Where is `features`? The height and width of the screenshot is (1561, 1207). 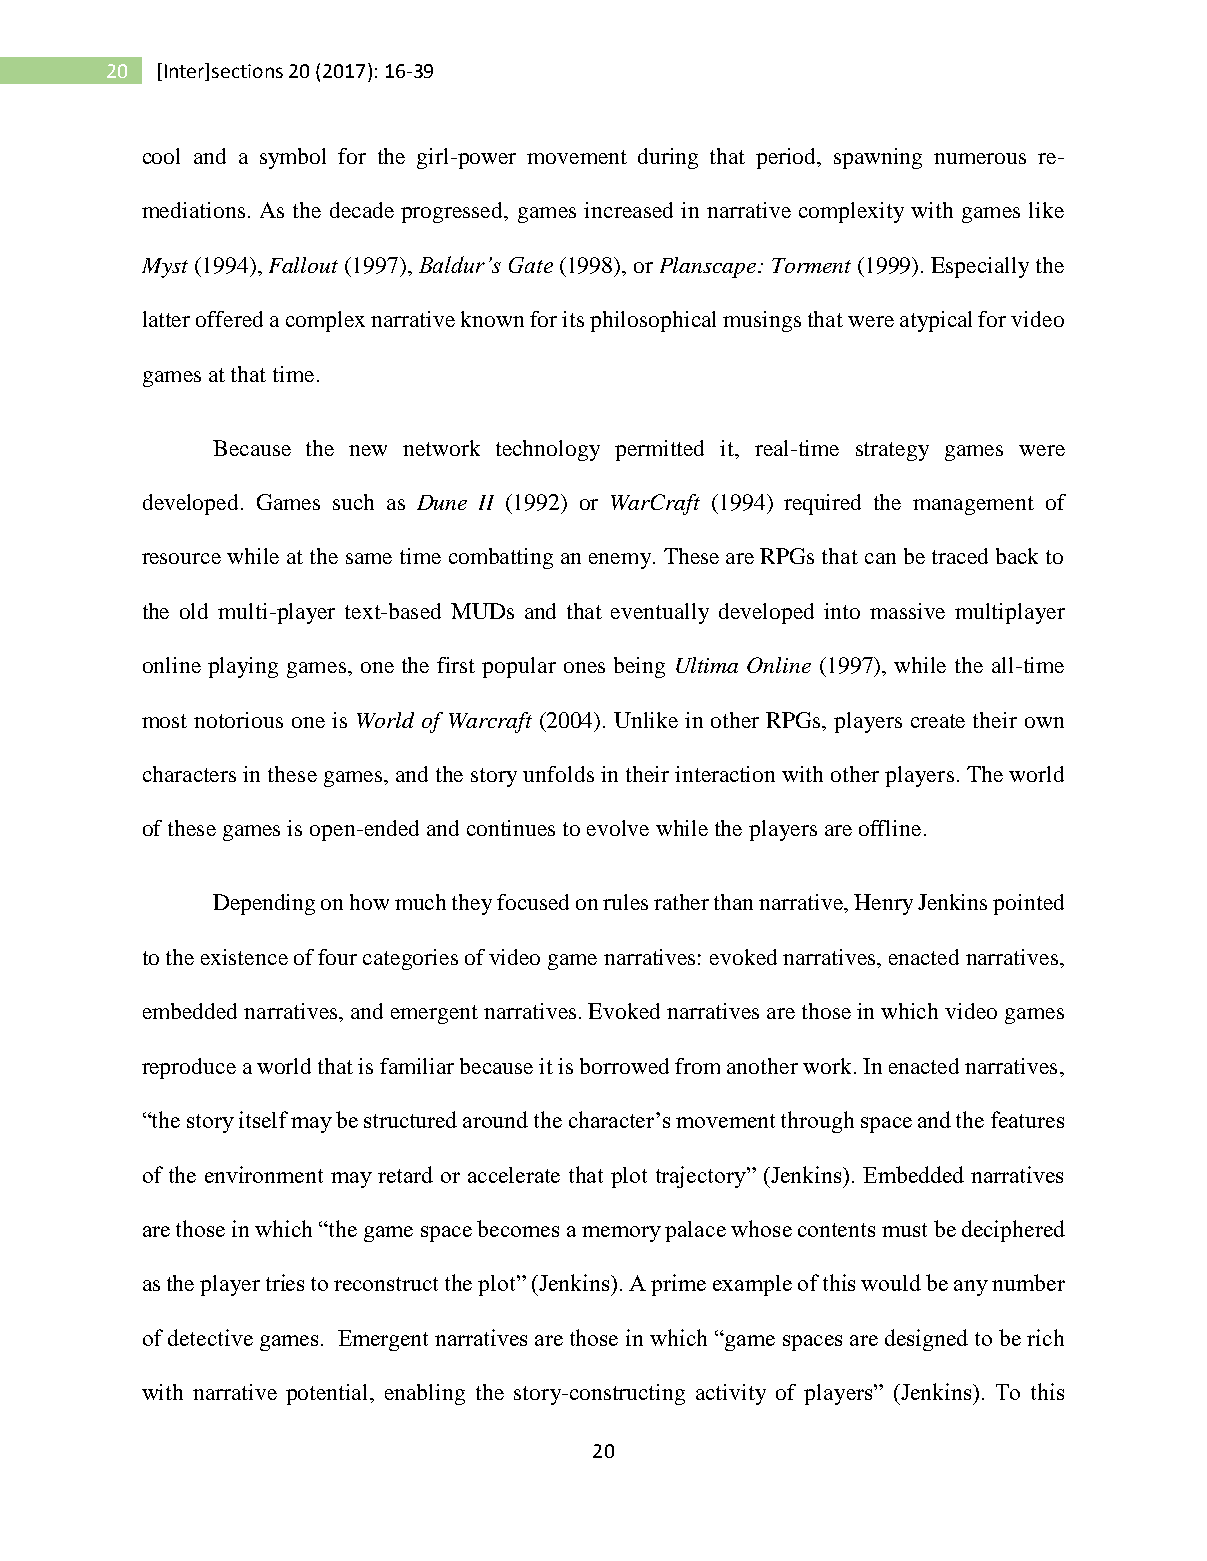 features is located at coordinates (1027, 1119).
